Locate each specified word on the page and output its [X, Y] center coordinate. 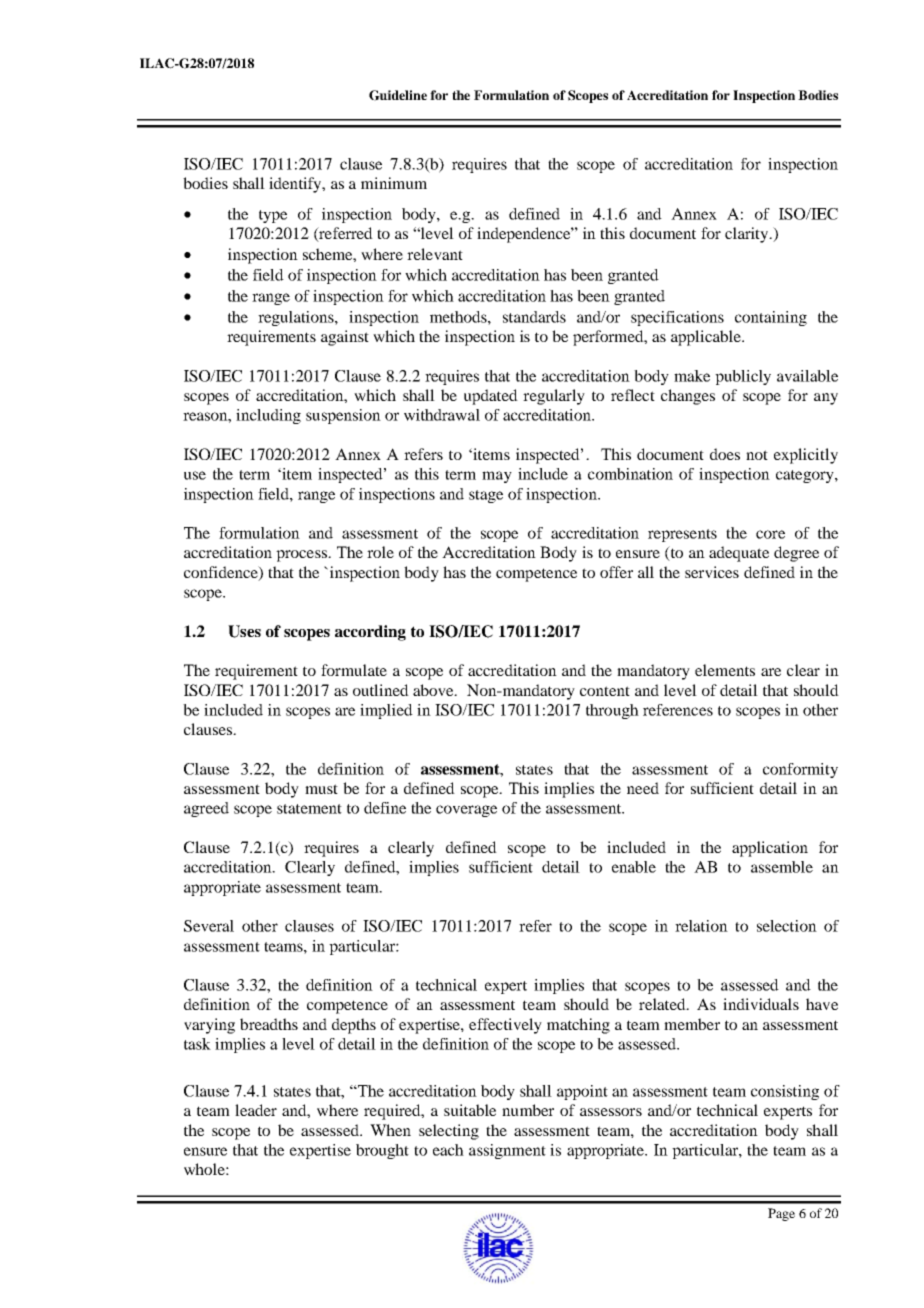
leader [256, 1110]
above [434, 690]
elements [725, 670]
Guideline [398, 95]
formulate [354, 670]
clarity [748, 235]
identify [296, 185]
